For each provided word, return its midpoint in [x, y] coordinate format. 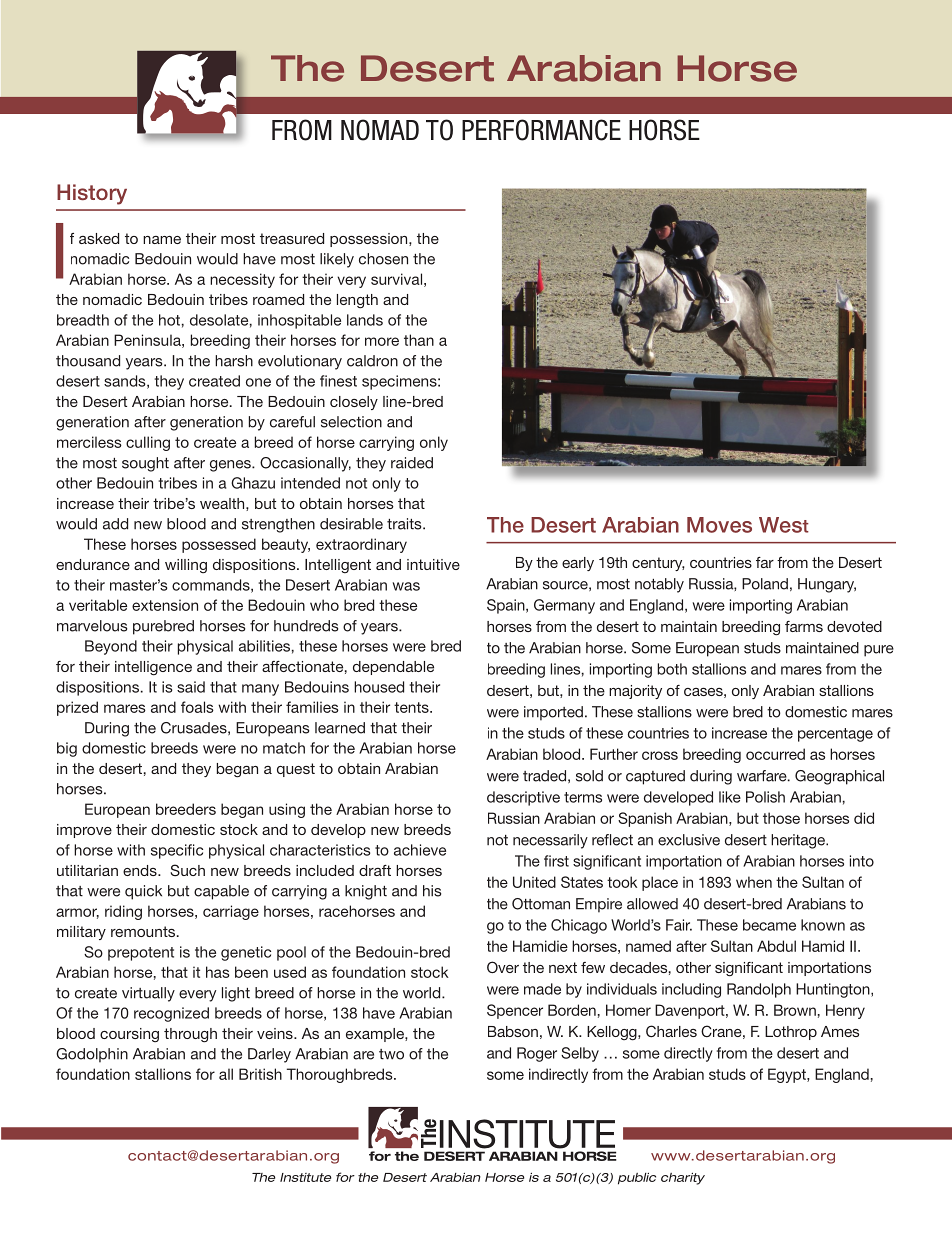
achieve [420, 850]
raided [412, 463]
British [260, 1074]
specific [177, 851]
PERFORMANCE [541, 130]
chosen [383, 259]
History [92, 194]
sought [145, 464]
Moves [719, 525]
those [781, 818]
